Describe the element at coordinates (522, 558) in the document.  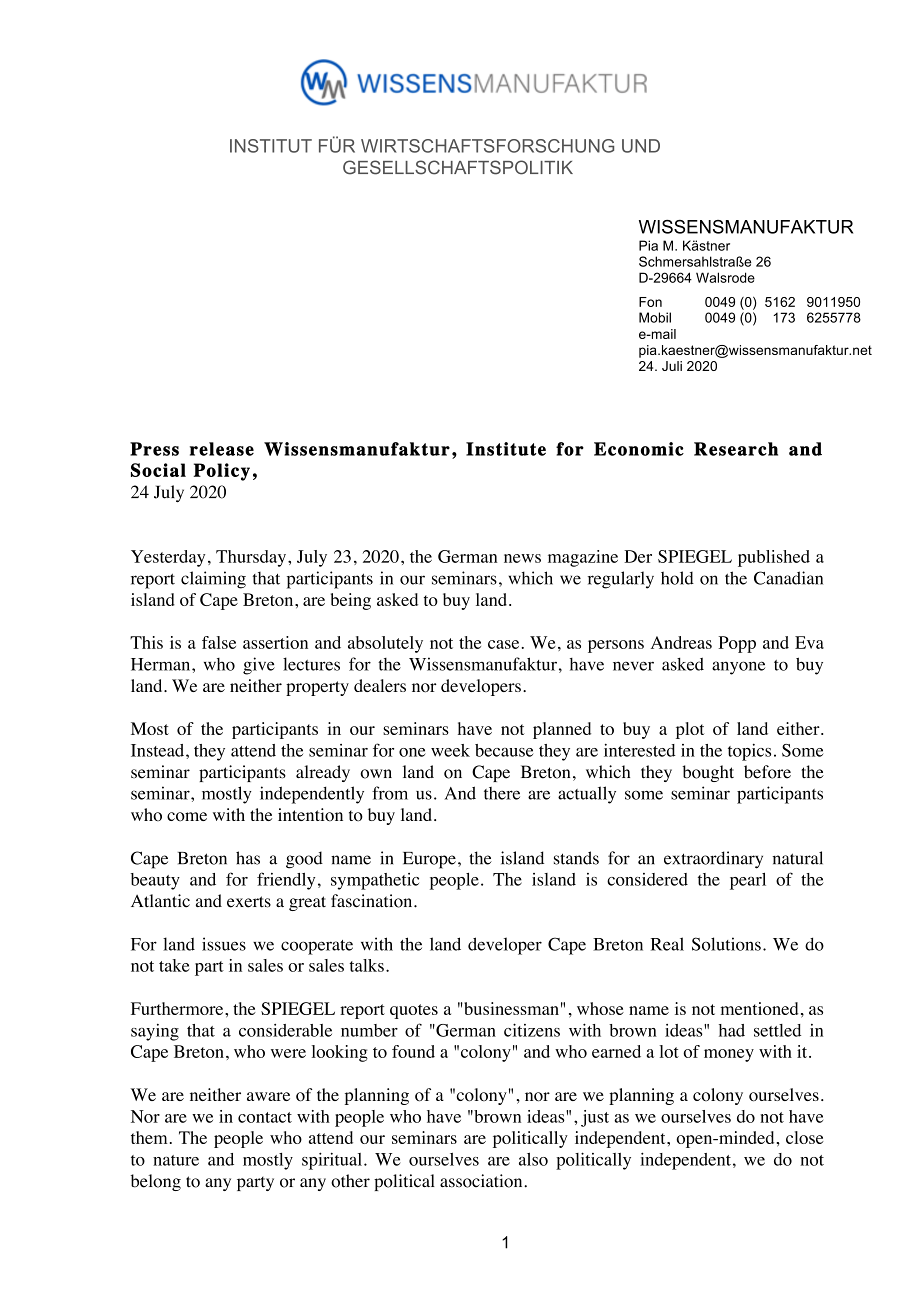
I see `news` at that location.
